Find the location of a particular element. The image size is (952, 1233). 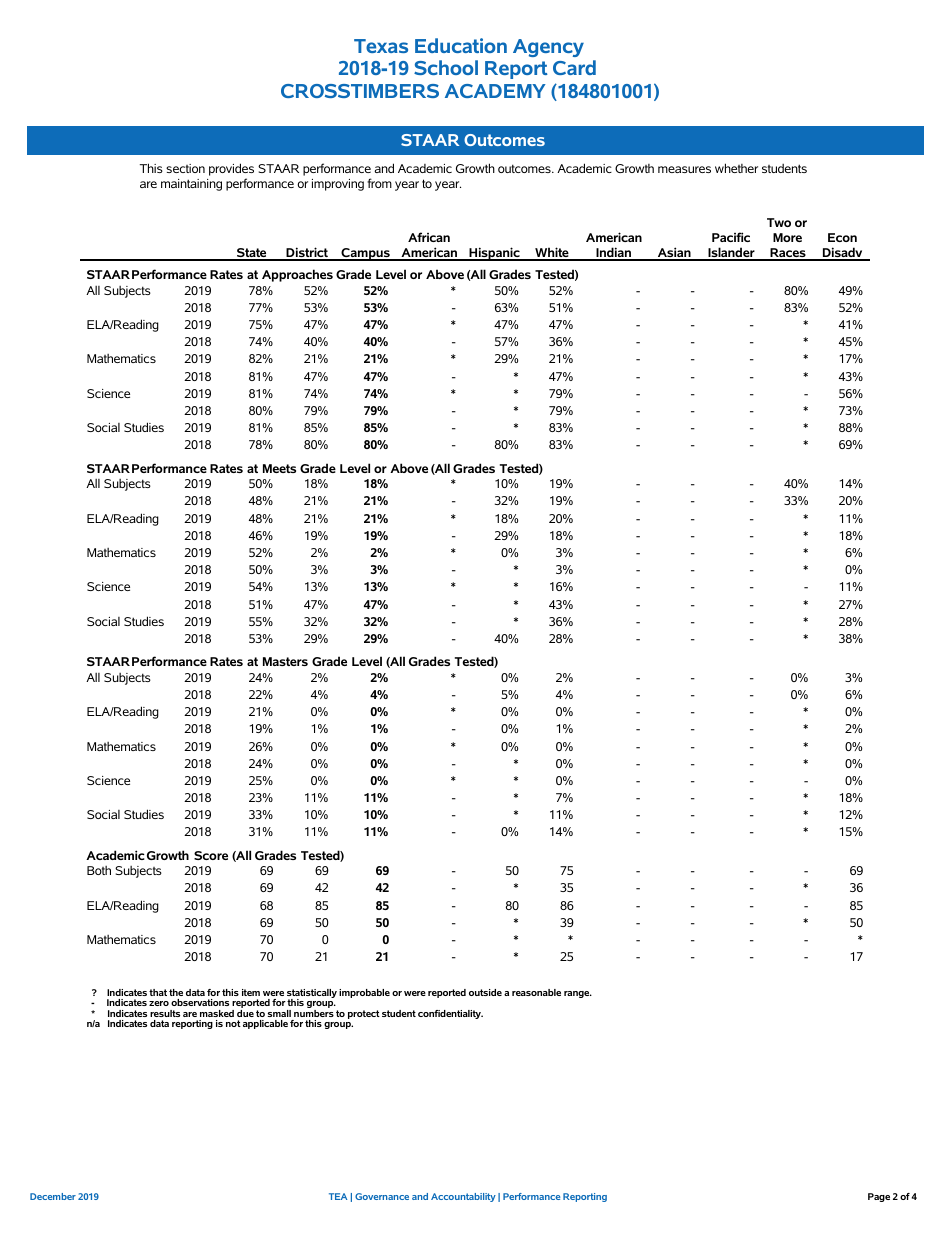

Races is located at coordinates (788, 254).
